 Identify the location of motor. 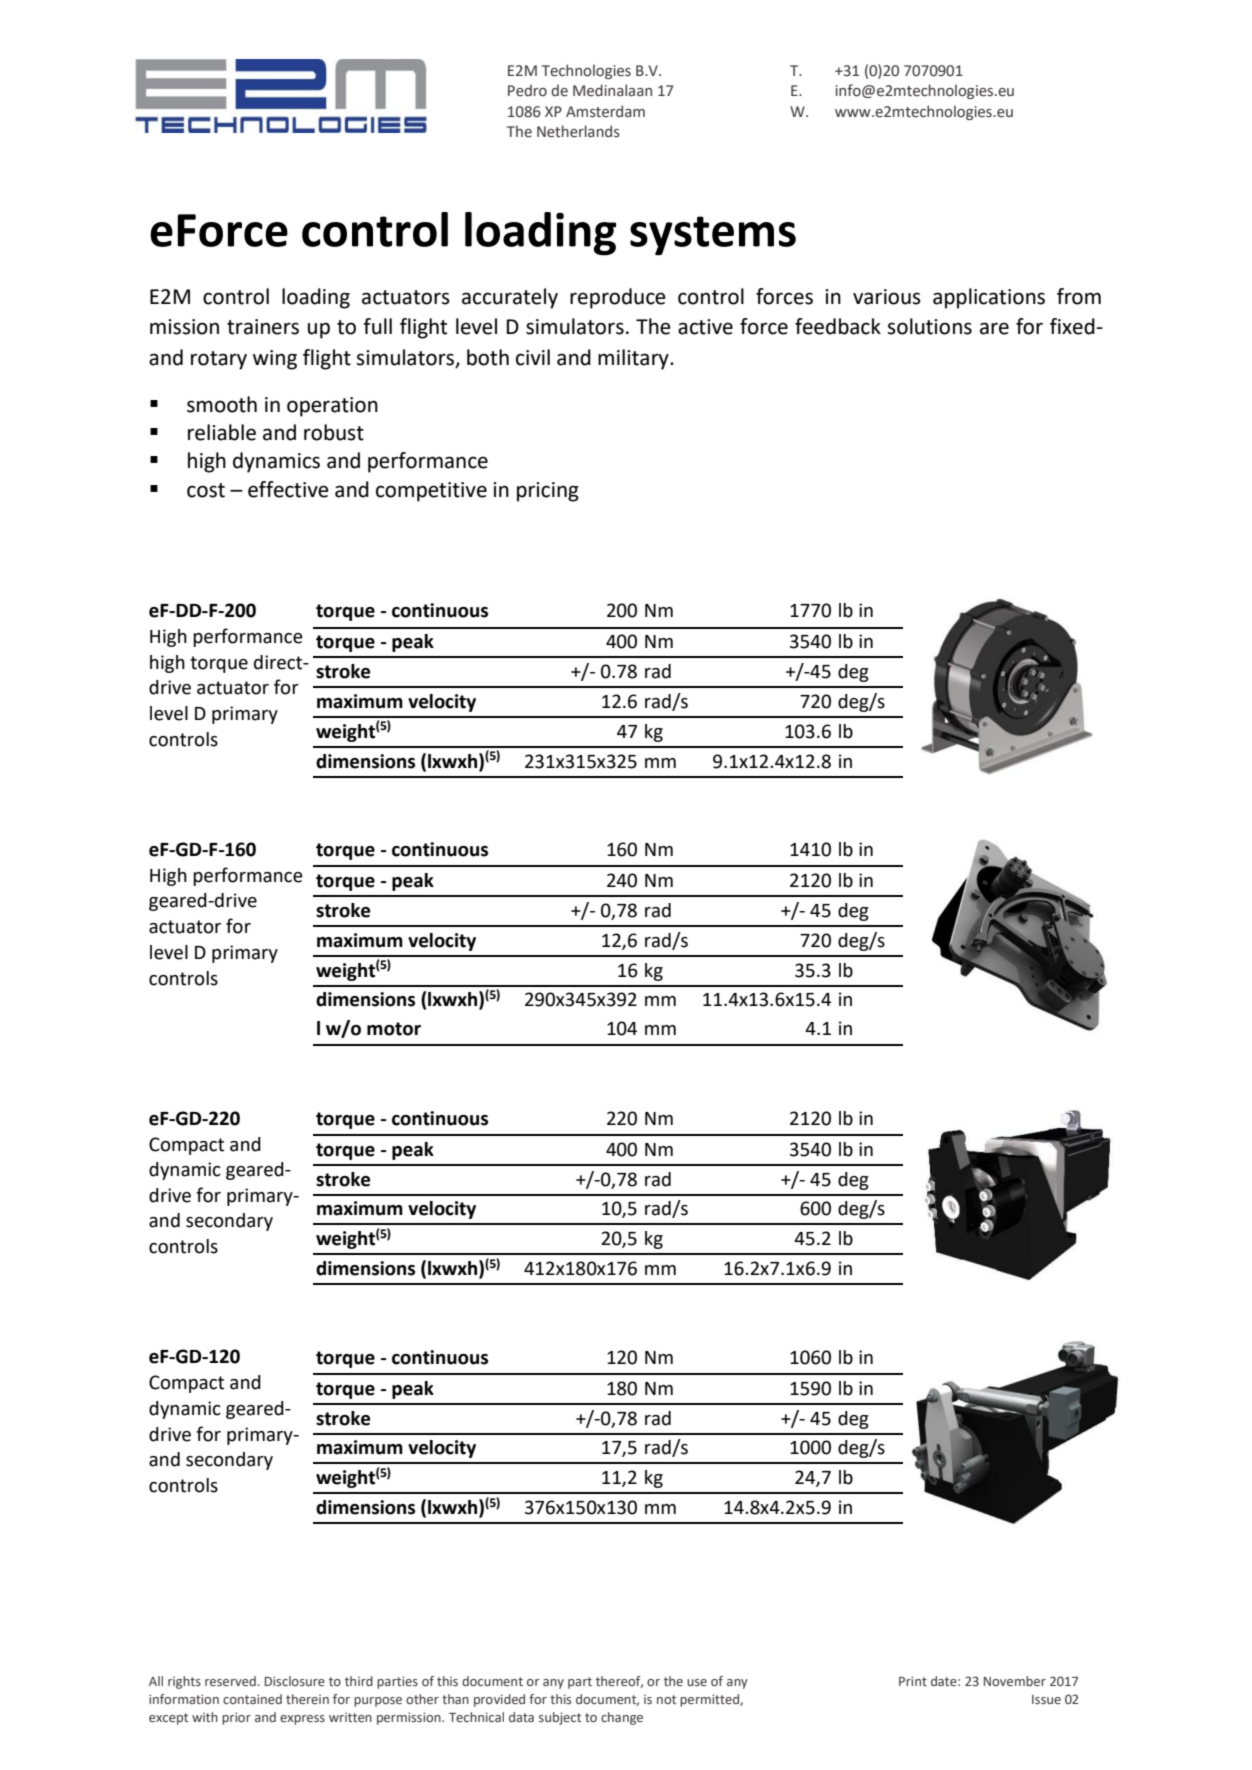
(394, 1029).
